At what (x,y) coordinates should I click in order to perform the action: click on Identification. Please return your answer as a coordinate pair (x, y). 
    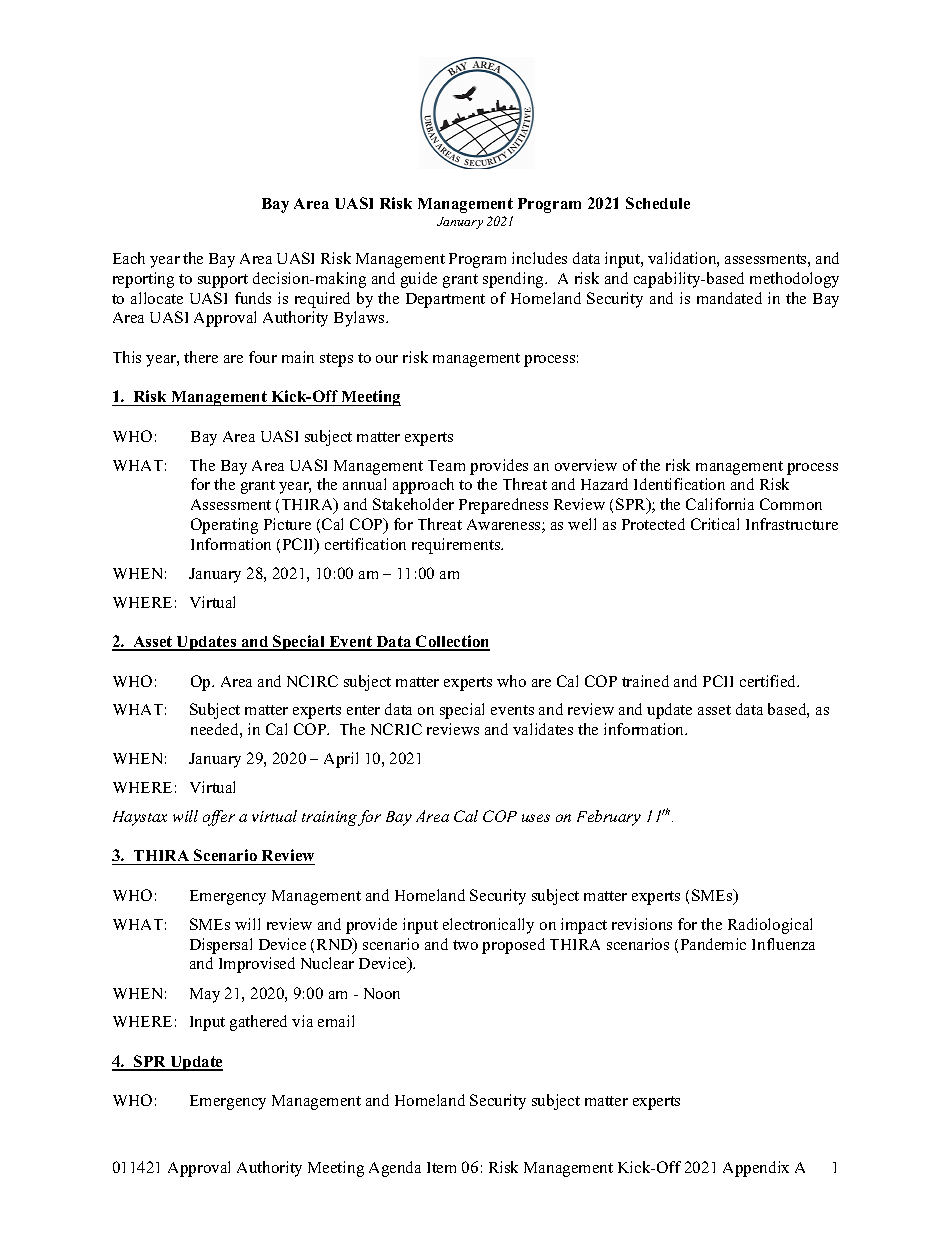
    Looking at the image, I should click on (679, 484).
